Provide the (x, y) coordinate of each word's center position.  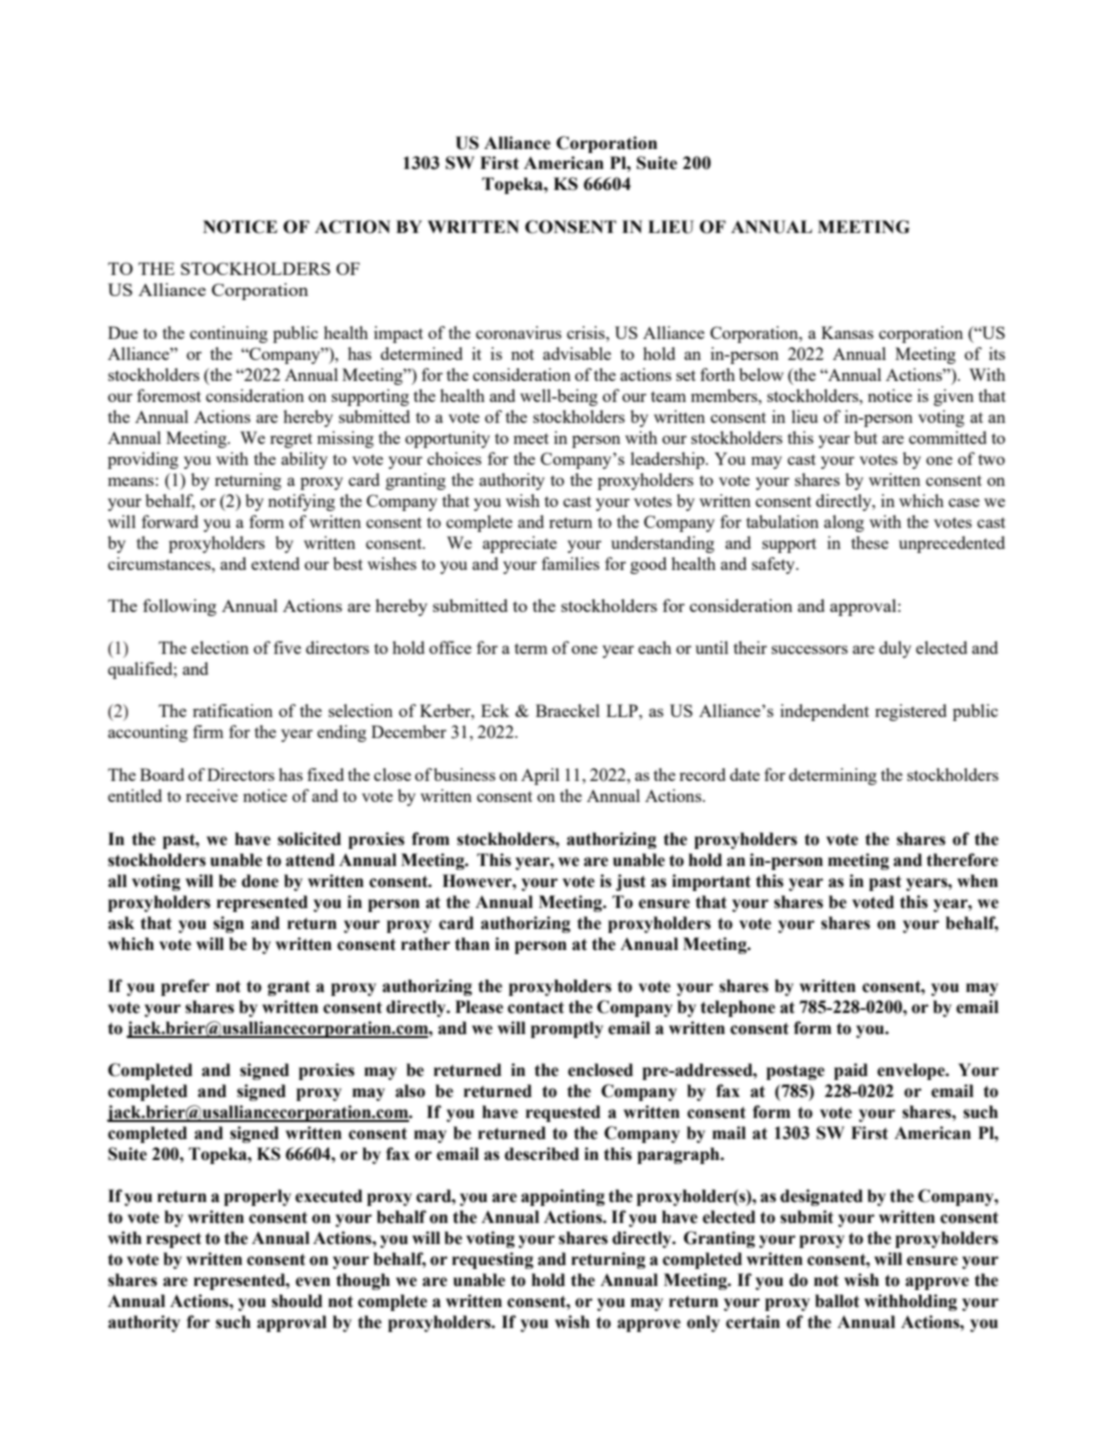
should (297, 1301)
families (571, 563)
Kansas (847, 332)
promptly (567, 1029)
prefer (185, 987)
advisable (577, 353)
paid (851, 1071)
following (180, 607)
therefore (962, 860)
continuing (229, 334)
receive (212, 795)
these (870, 542)
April (540, 776)
